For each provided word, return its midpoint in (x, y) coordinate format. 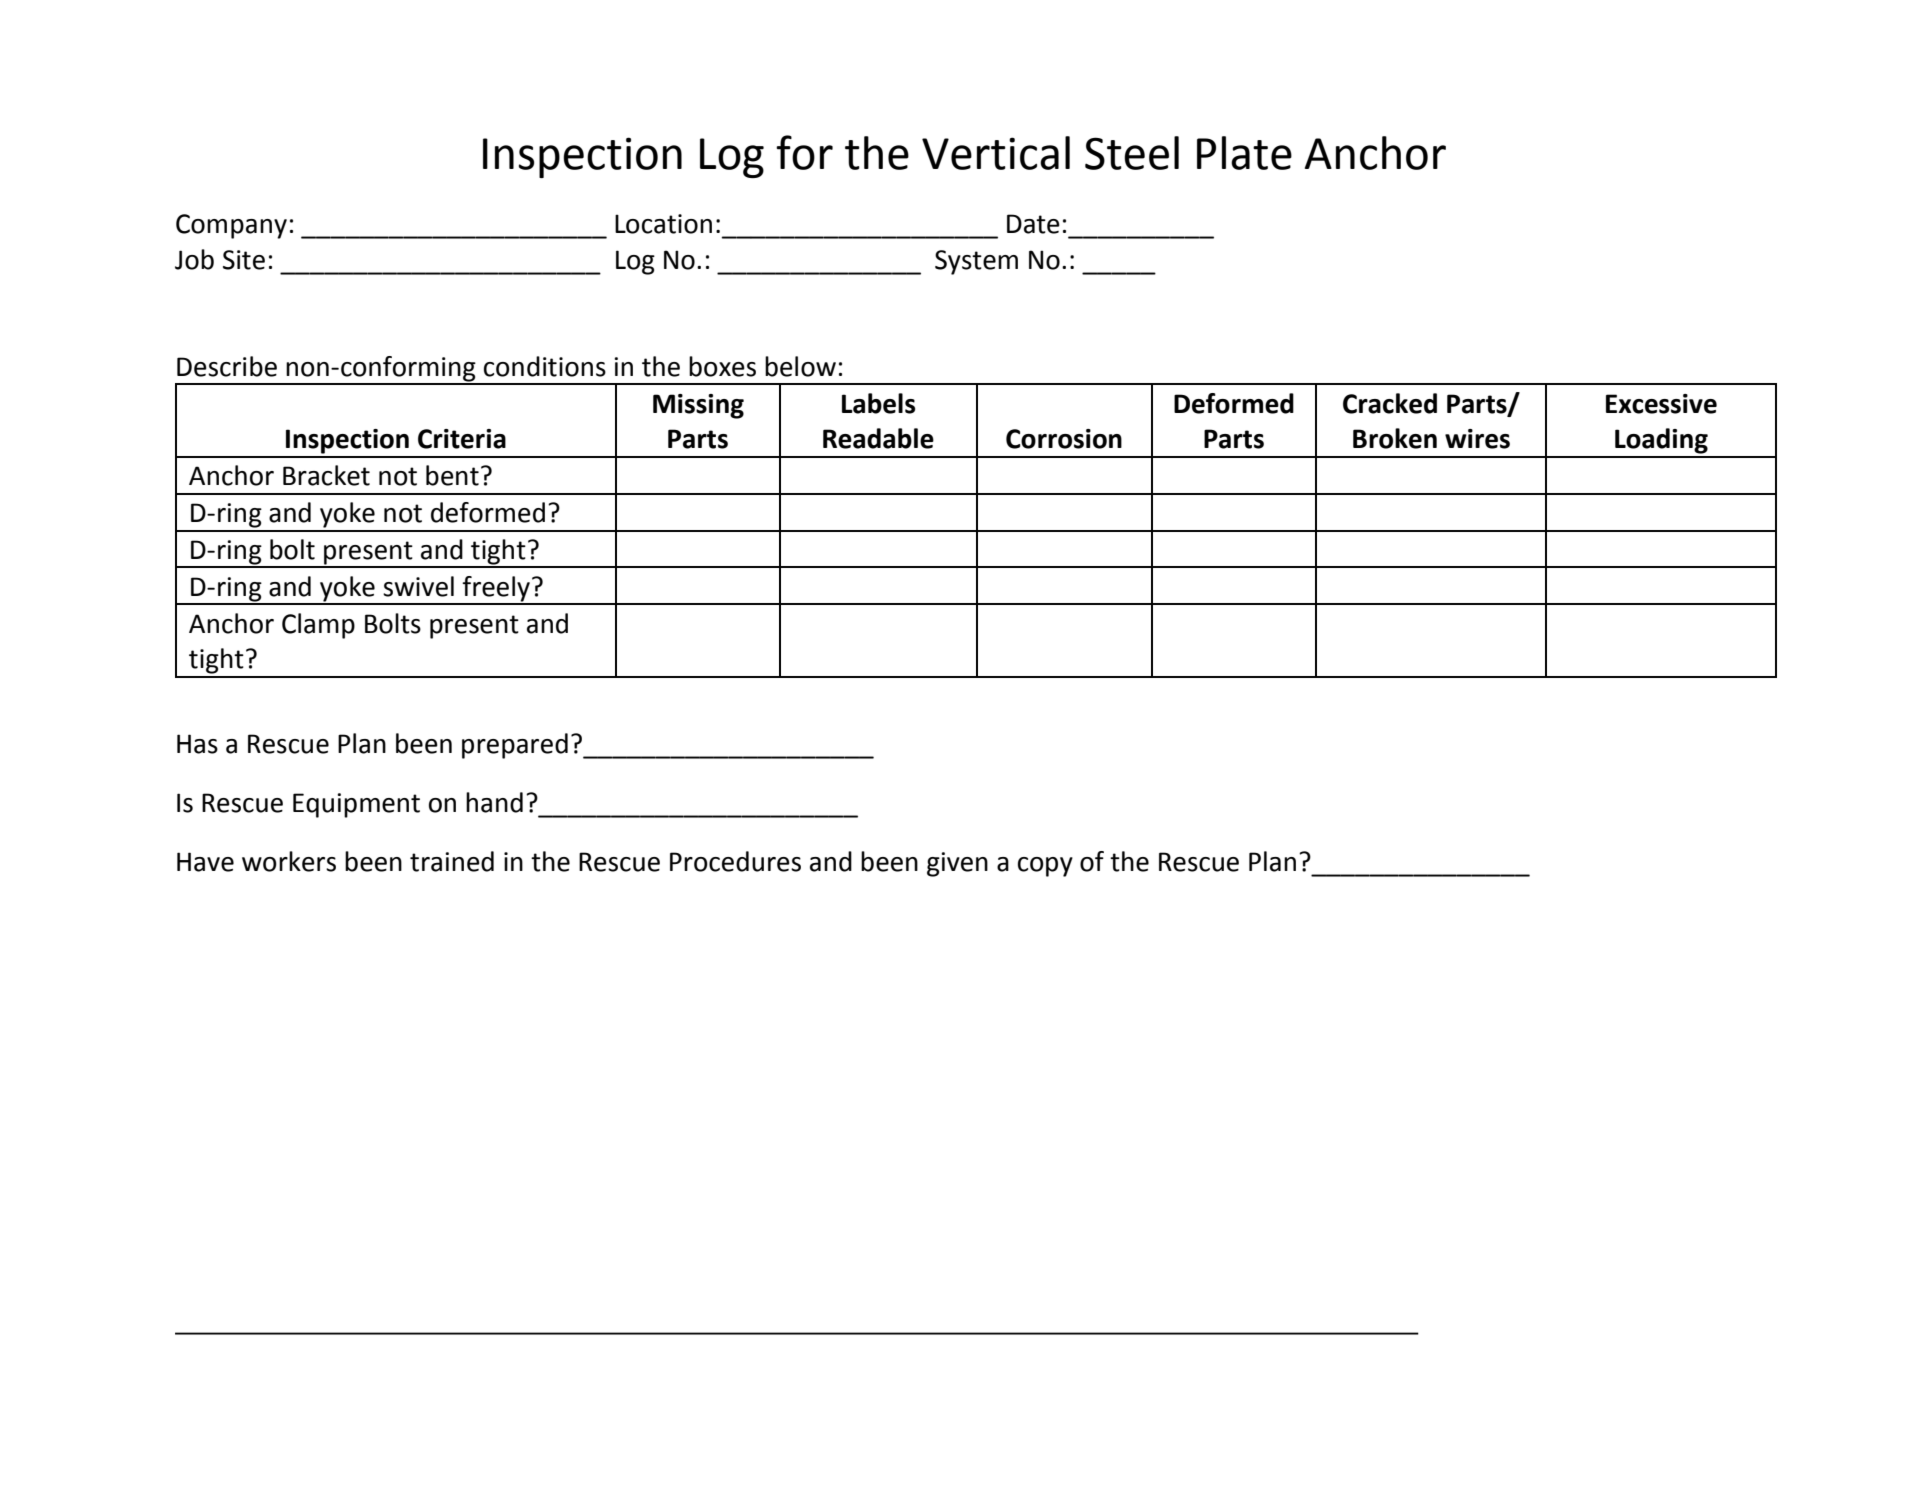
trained (452, 861)
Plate (1244, 153)
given (957, 864)
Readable (878, 438)
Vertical (996, 153)
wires (1477, 439)
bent (452, 475)
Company (231, 226)
